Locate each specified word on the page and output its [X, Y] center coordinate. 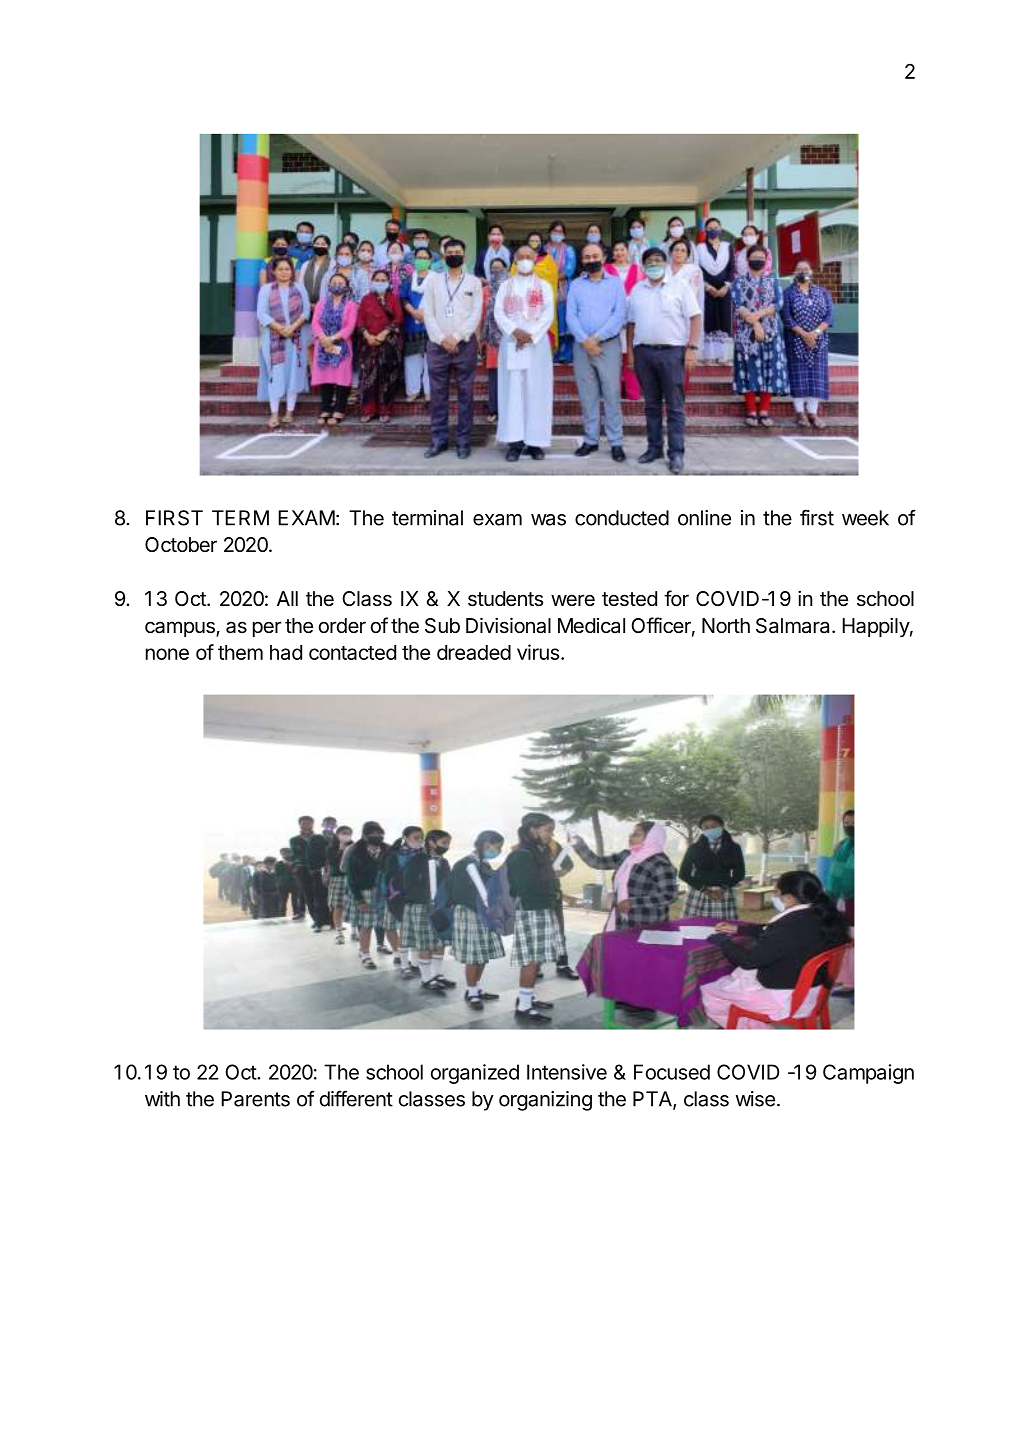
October [181, 545]
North [726, 625]
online [704, 518]
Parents [255, 1099]
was [548, 520]
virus [538, 652]
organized [475, 1074]
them [240, 652]
